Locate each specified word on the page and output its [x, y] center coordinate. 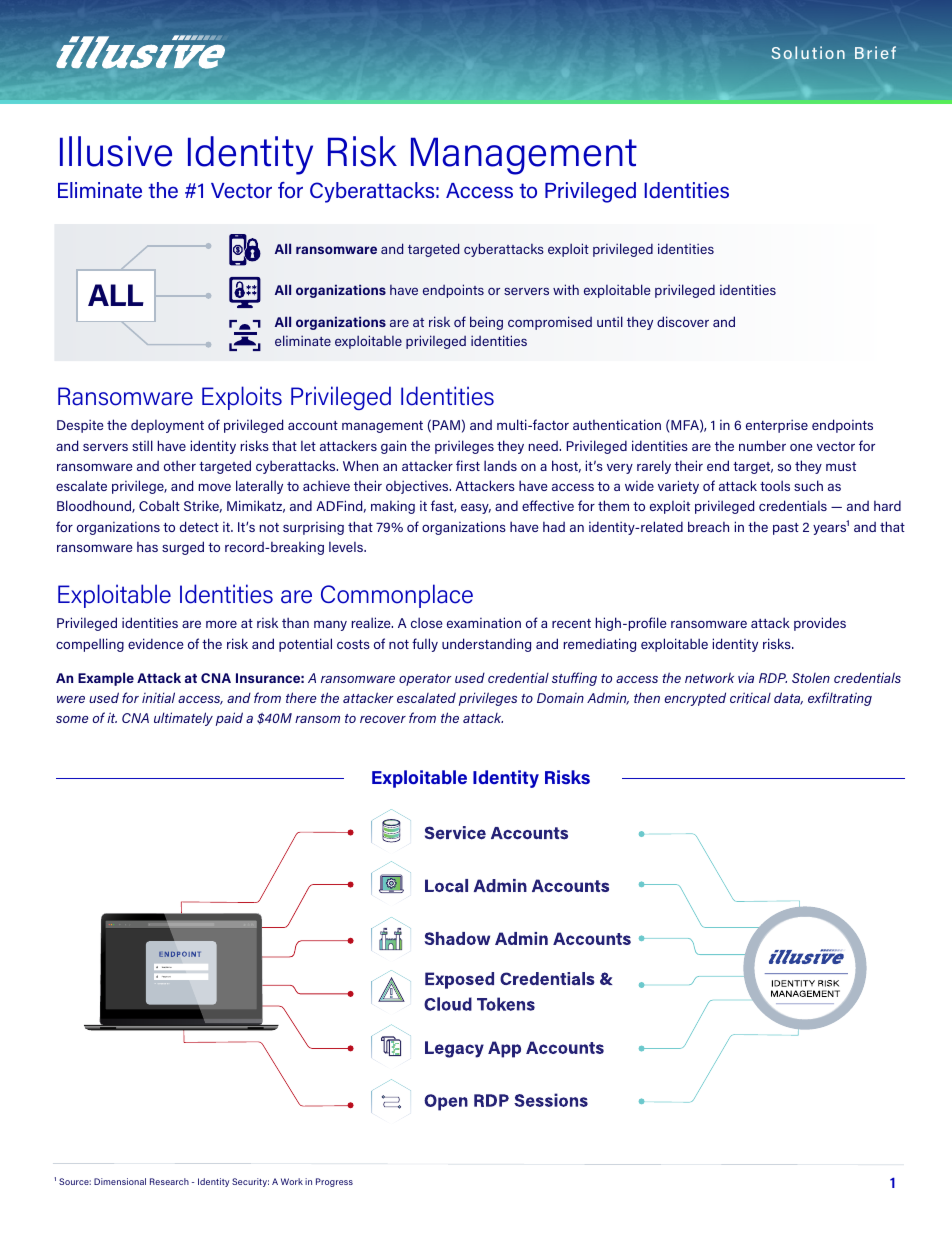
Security [250, 1182]
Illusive [116, 151]
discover [683, 321]
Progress [334, 1182]
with [566, 289]
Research [169, 1181]
